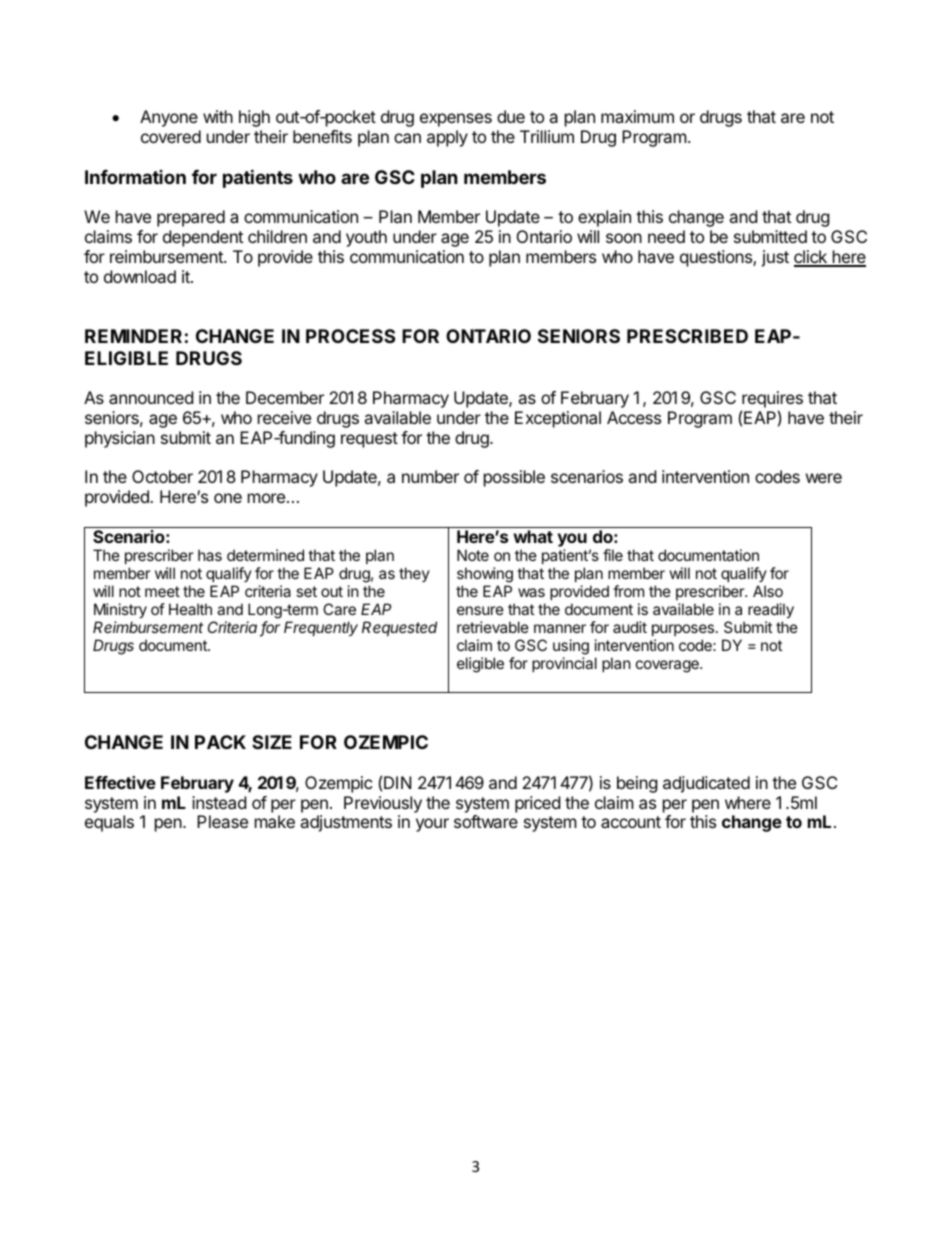  Describe the element at coordinates (637, 116) in the screenshot. I see `maximum` at that location.
